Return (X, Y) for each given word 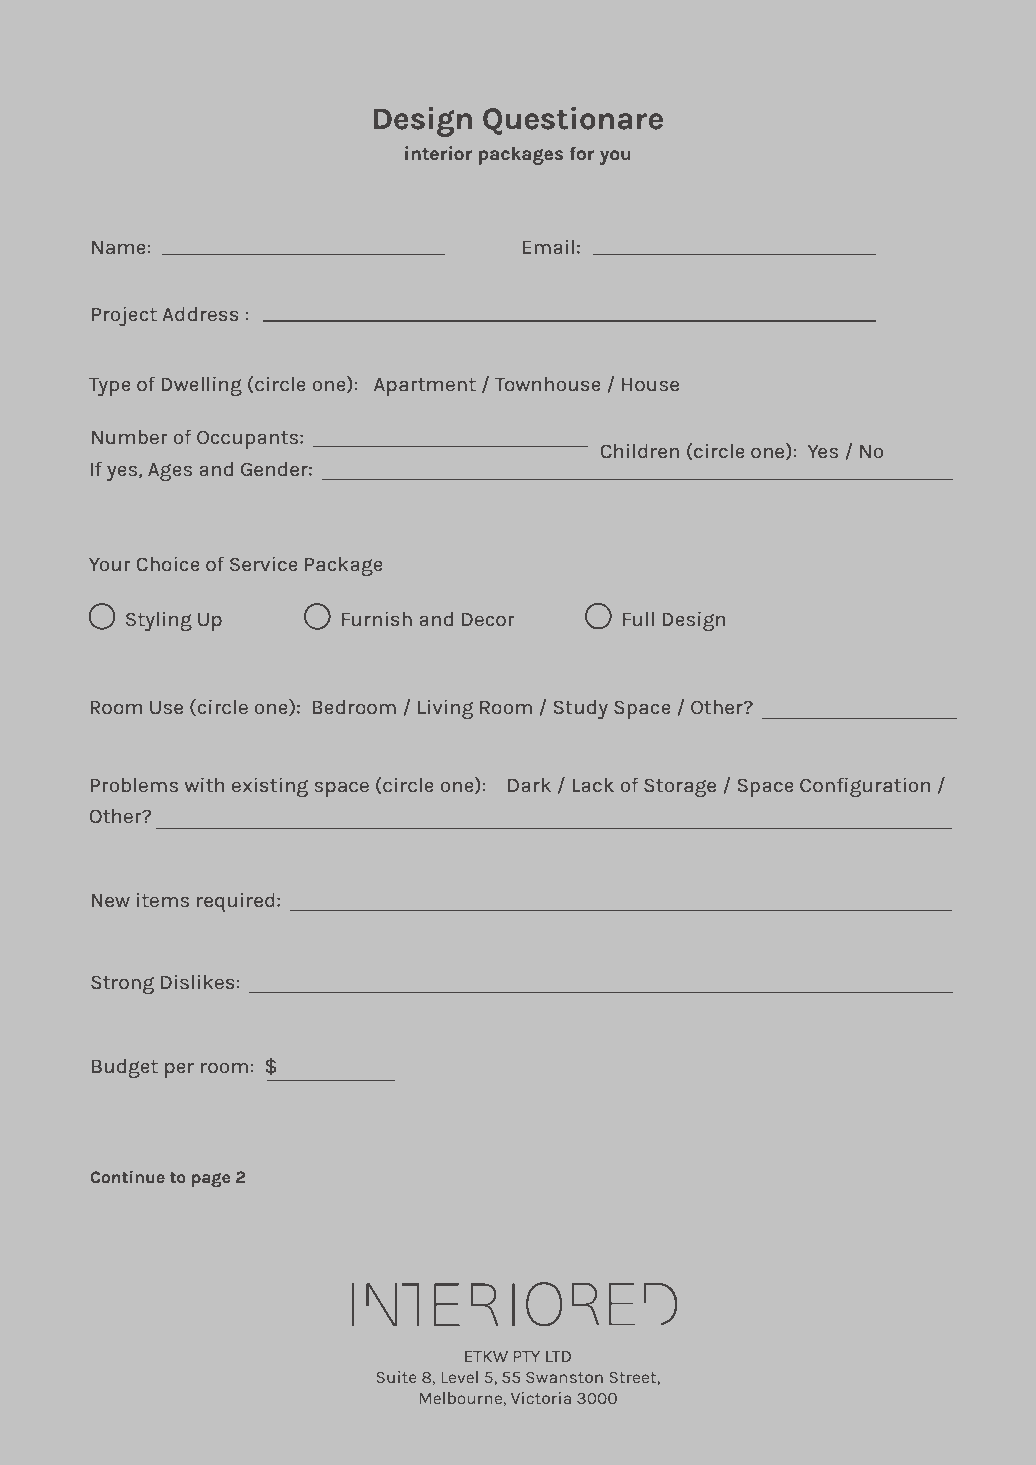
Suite (396, 1377)
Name (119, 247)
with (204, 784)
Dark (529, 785)
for (581, 153)
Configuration (865, 787)
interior (438, 153)
